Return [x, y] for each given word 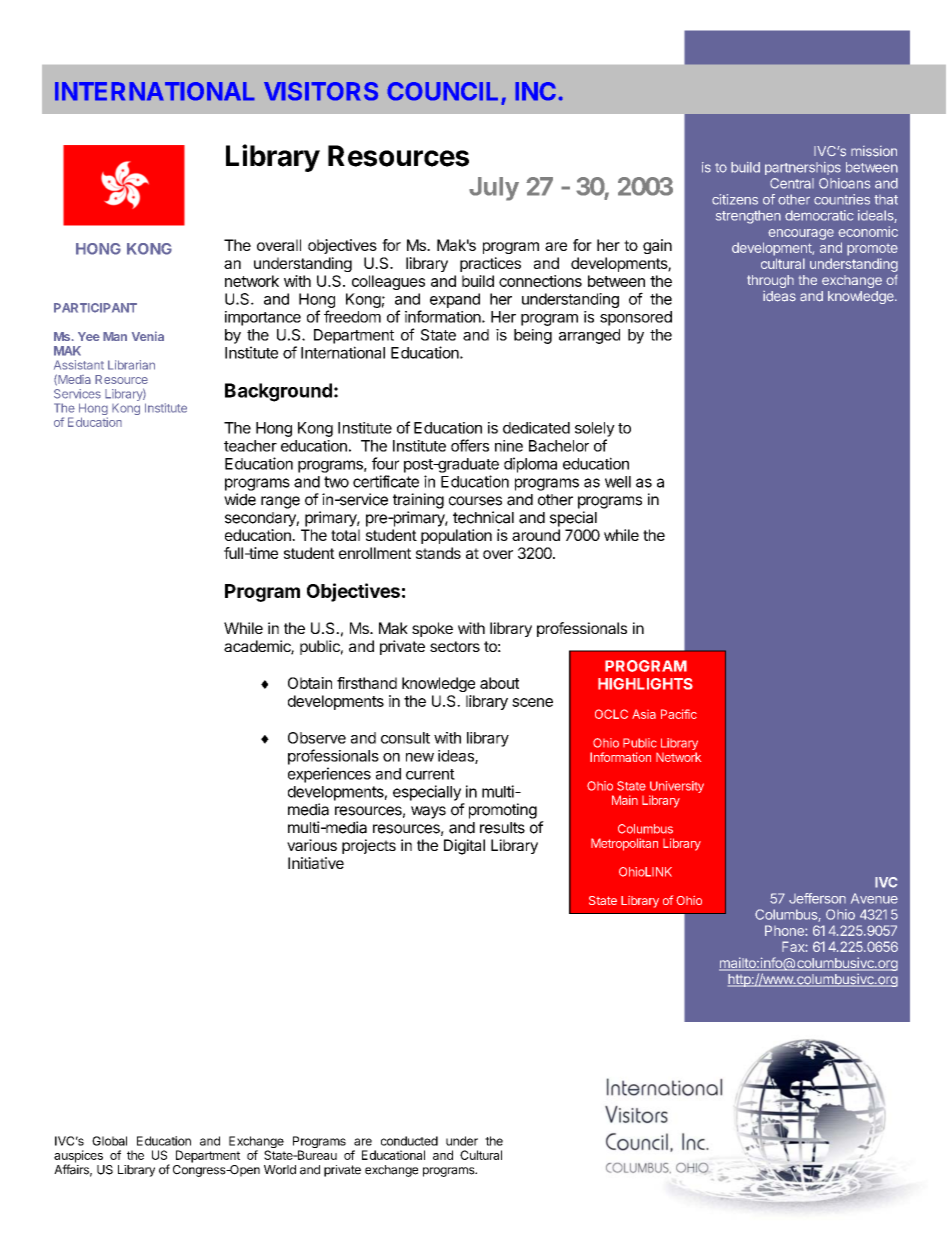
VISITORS [321, 91]
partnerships [803, 168]
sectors [455, 646]
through [770, 281]
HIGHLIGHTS [645, 684]
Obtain [310, 683]
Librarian [131, 365]
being [533, 336]
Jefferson [817, 898]
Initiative [316, 863]
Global [109, 1141]
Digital [464, 847]
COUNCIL [444, 92]
